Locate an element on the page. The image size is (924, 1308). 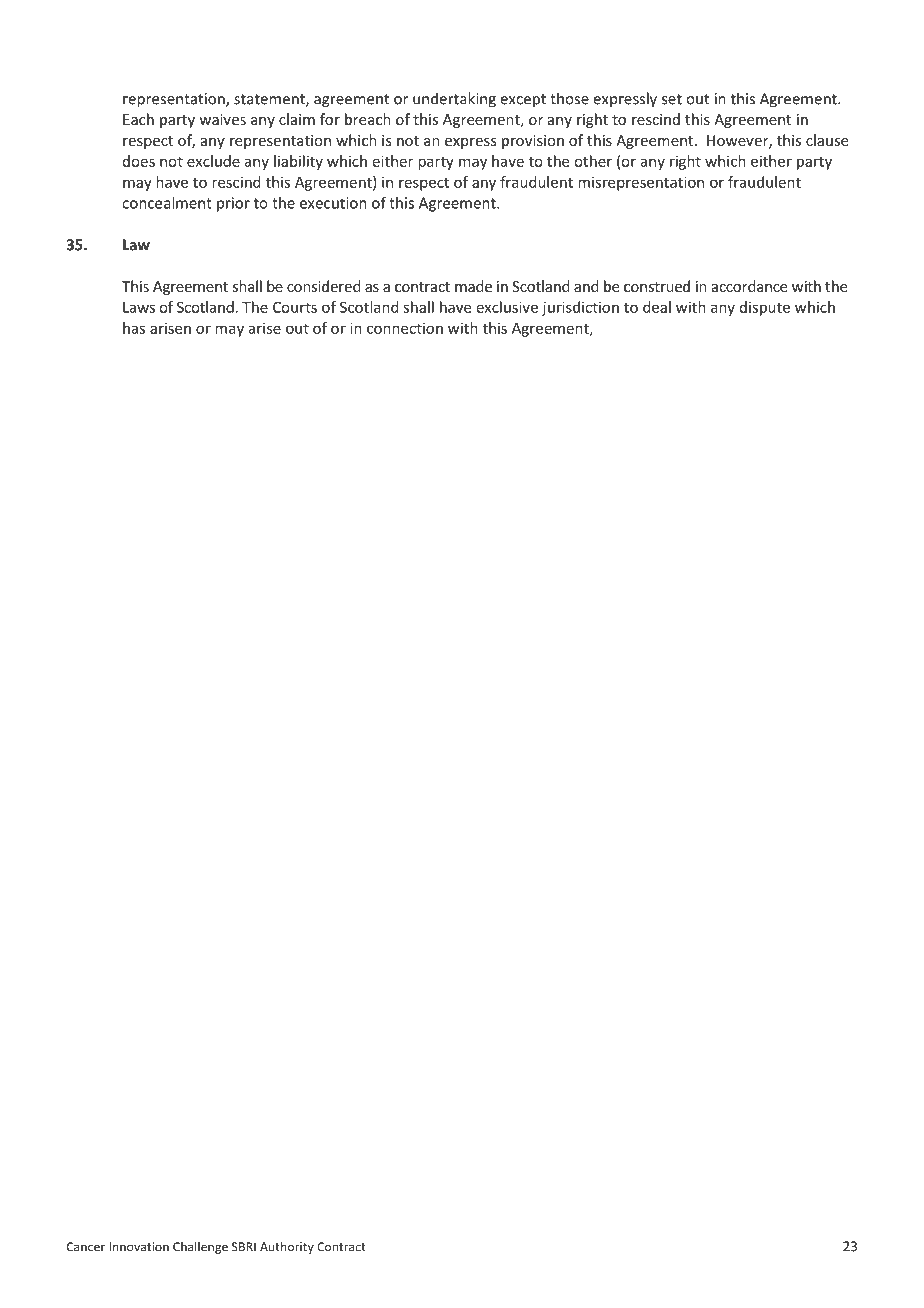
Innovation is located at coordinates (139, 1247).
